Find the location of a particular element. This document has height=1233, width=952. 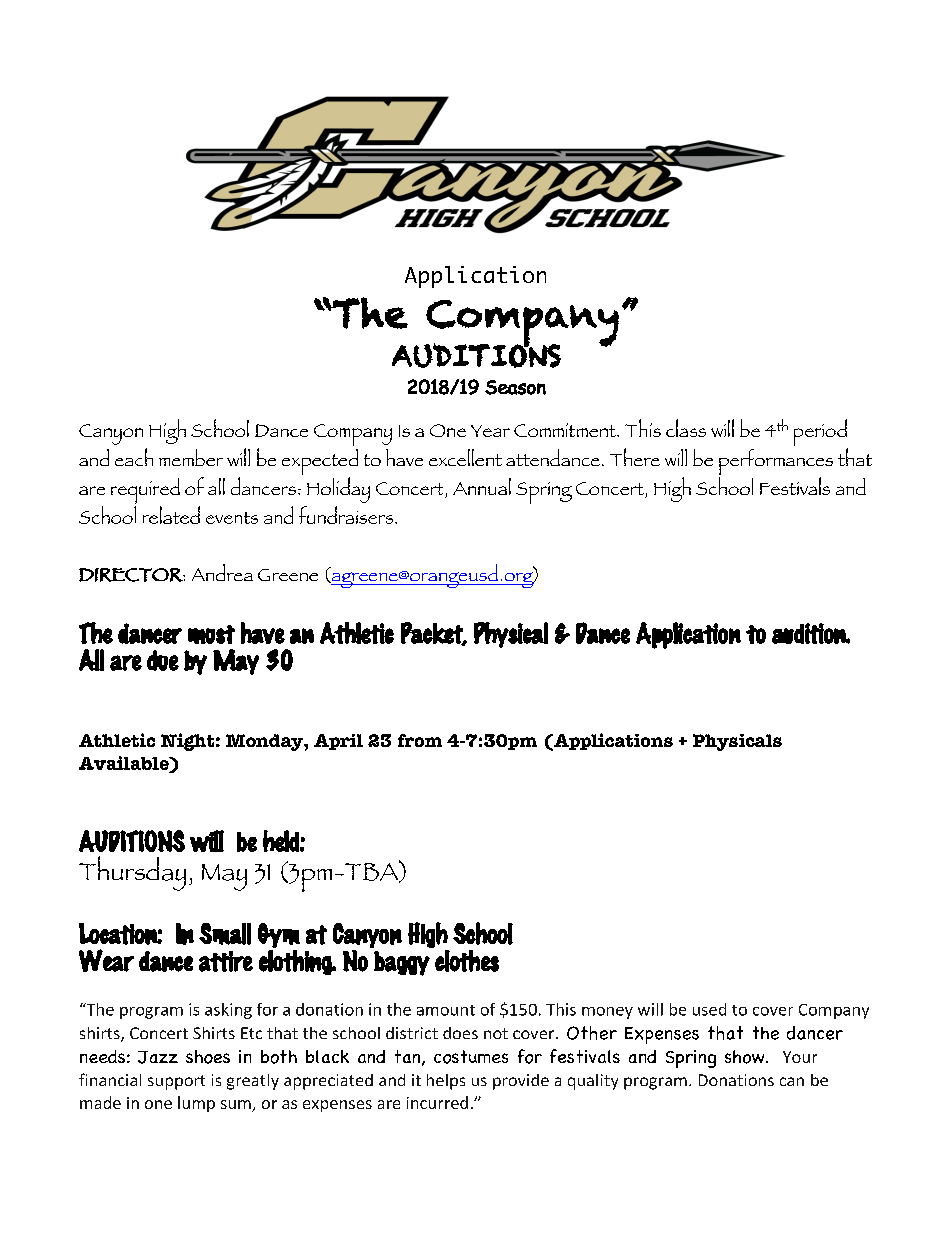

Small is located at coordinates (225, 934).
